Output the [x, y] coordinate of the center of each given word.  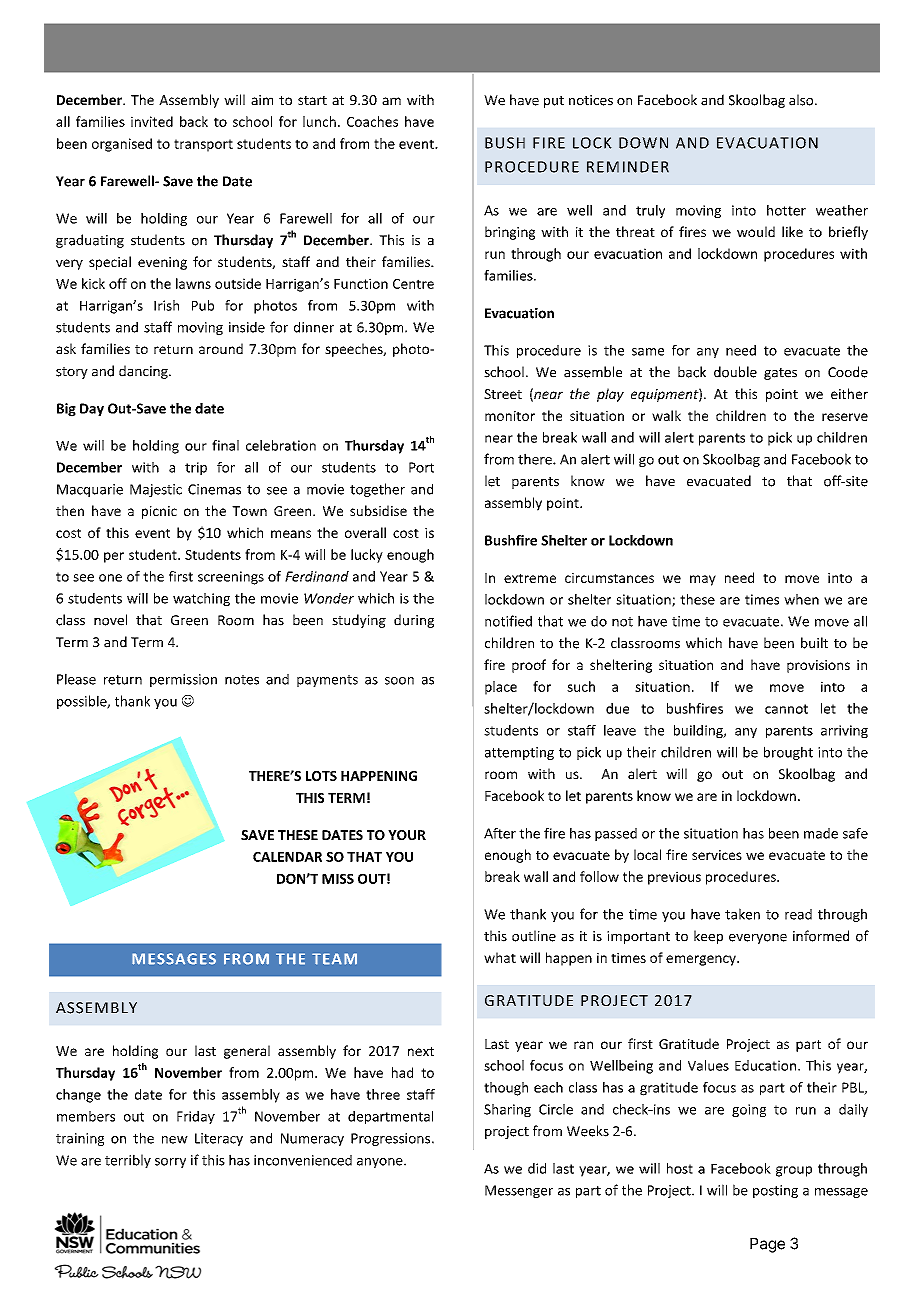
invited [152, 121]
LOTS [321, 776]
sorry [170, 1163]
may [703, 580]
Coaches [372, 121]
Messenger [519, 1191]
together [377, 490]
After [500, 833]
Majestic [156, 490]
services [717, 855]
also [802, 100]
